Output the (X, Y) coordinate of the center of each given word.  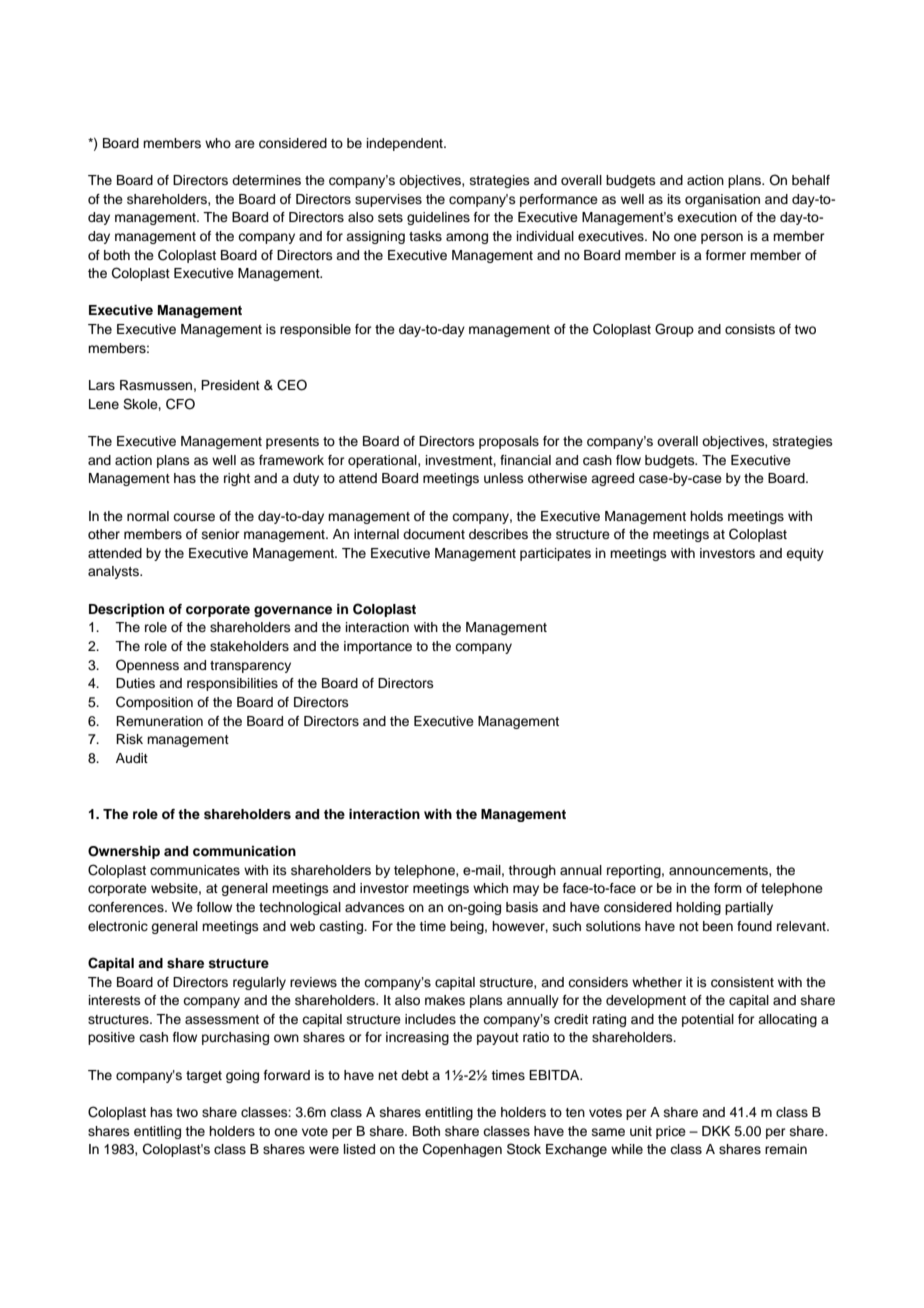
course (194, 517)
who (218, 143)
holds (706, 516)
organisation (722, 200)
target (204, 1077)
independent (406, 144)
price (671, 1132)
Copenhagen (462, 1150)
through (532, 871)
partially (749, 908)
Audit (132, 758)
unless (504, 478)
